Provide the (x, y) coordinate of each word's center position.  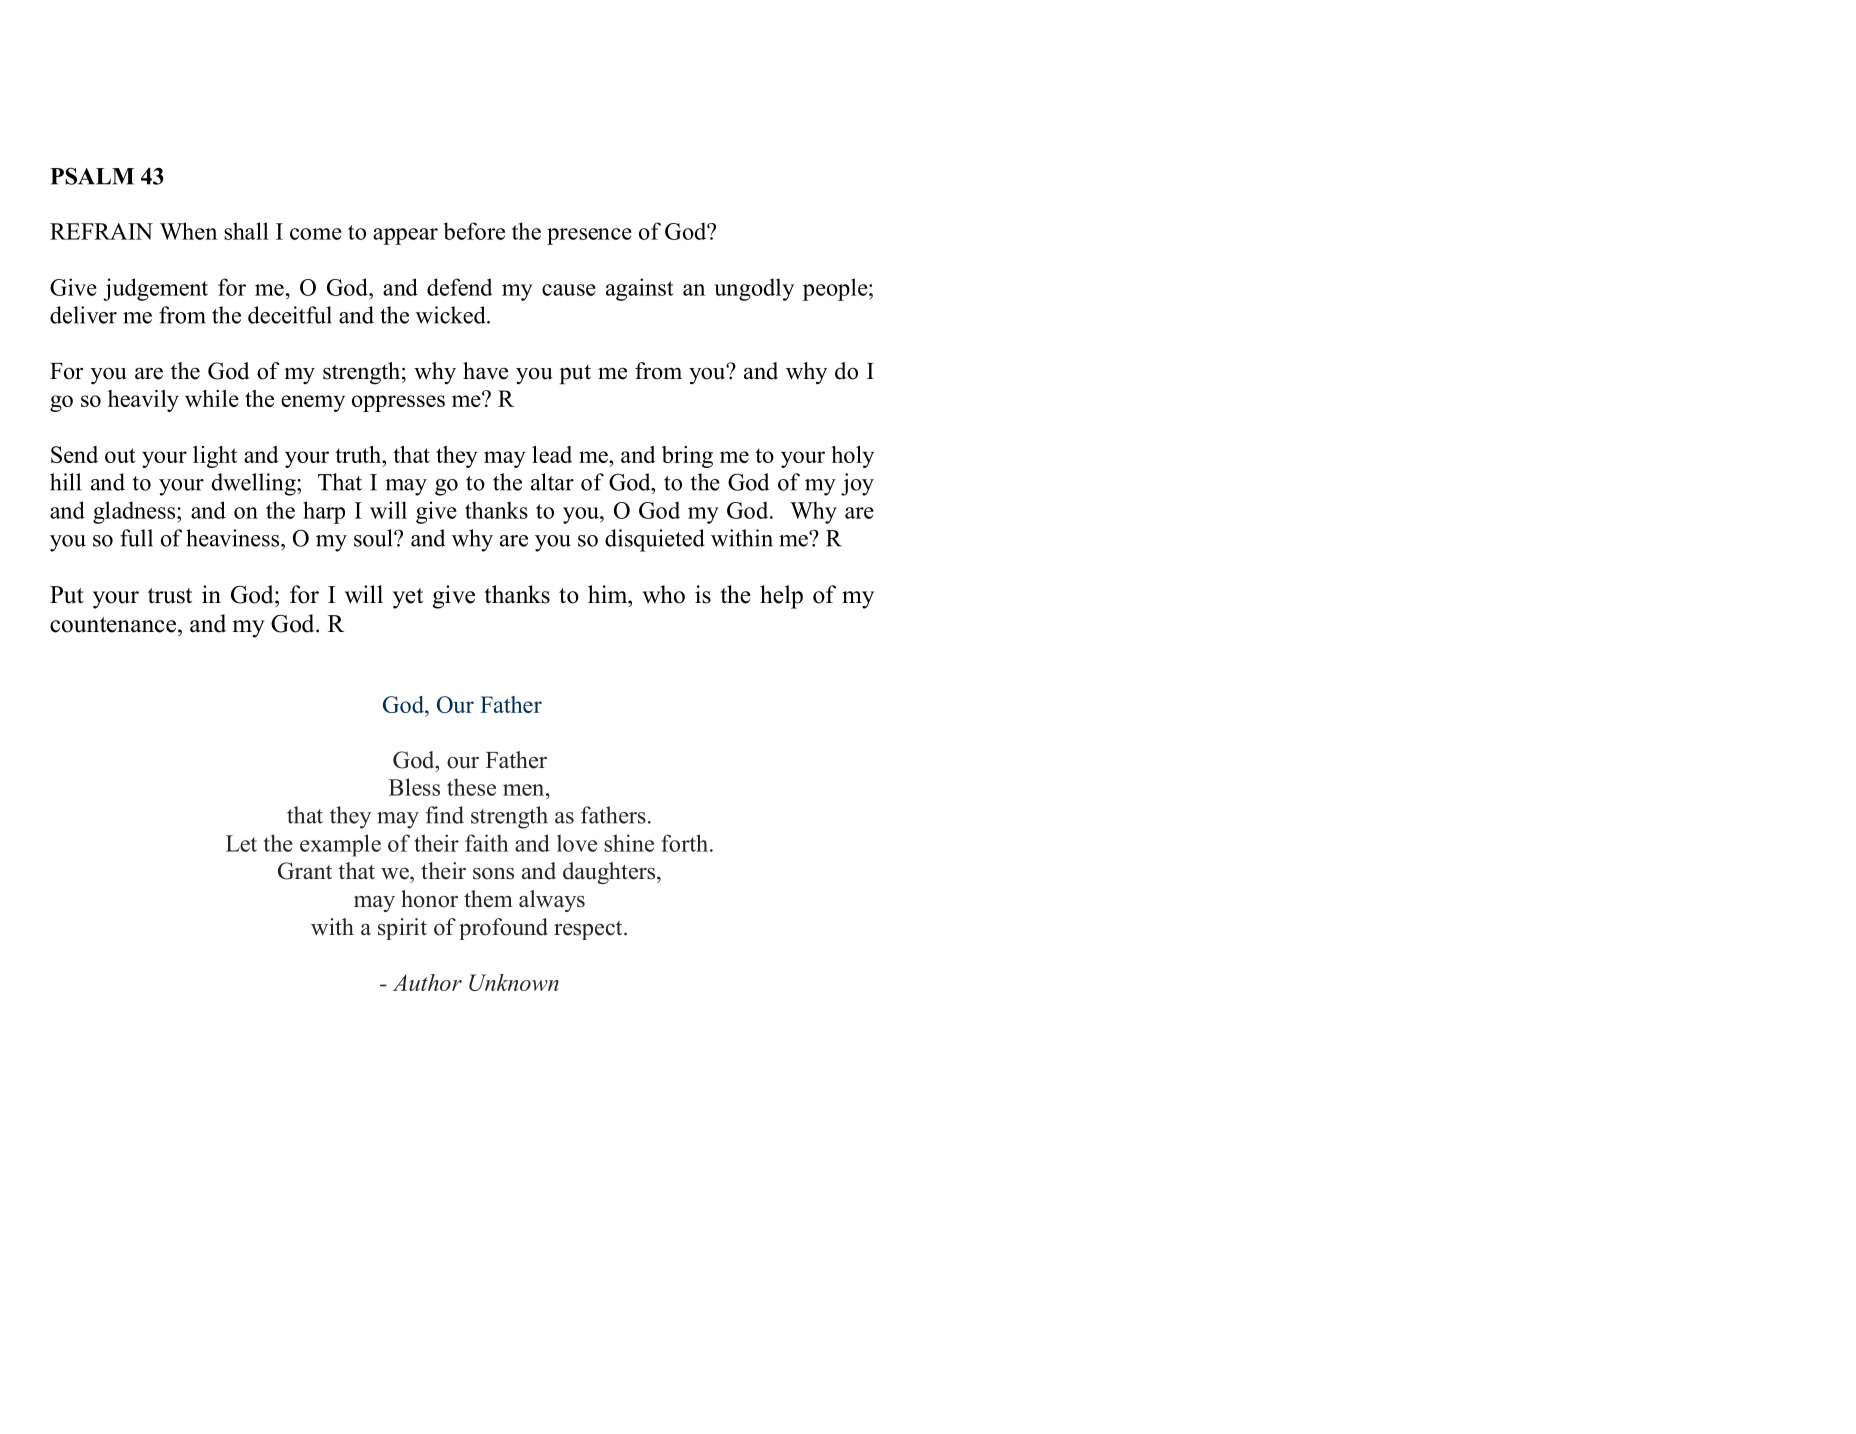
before (474, 231)
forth (686, 843)
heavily (143, 401)
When (188, 231)
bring (687, 457)
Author (427, 982)
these (471, 787)
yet (408, 598)
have (485, 371)
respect (589, 930)
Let (241, 843)
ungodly (754, 289)
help (781, 597)
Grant (305, 871)
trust (170, 596)
